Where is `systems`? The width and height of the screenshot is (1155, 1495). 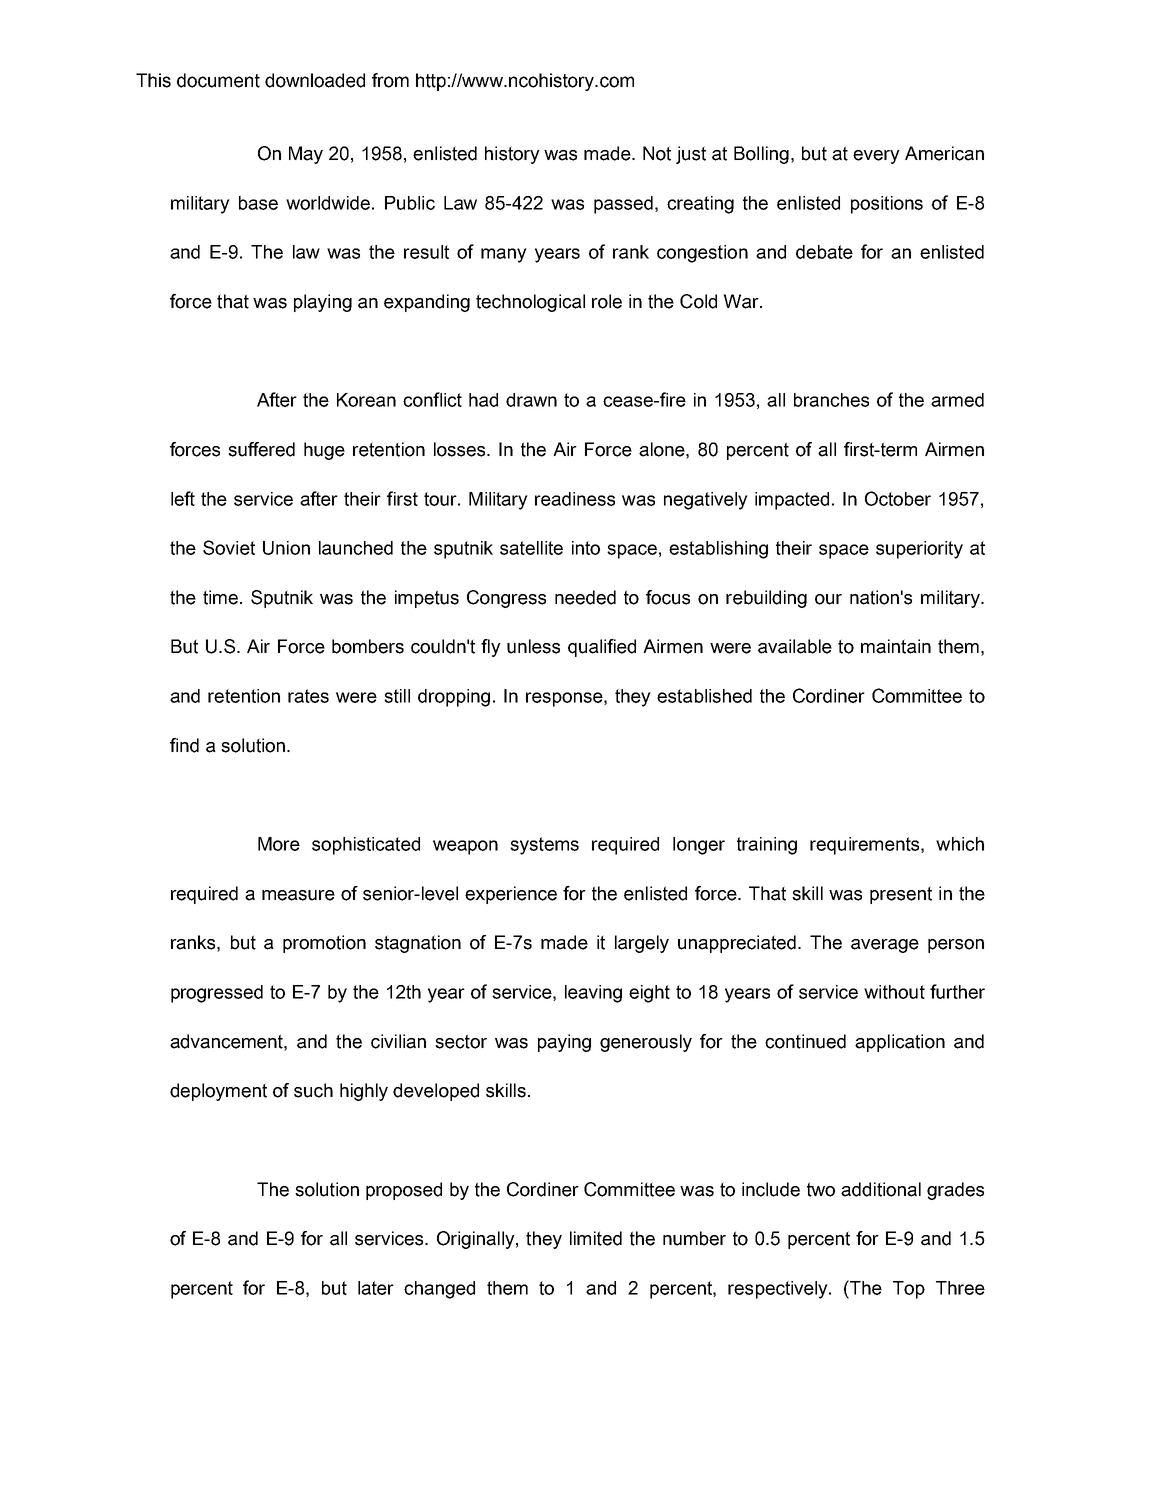
systems is located at coordinates (544, 846).
